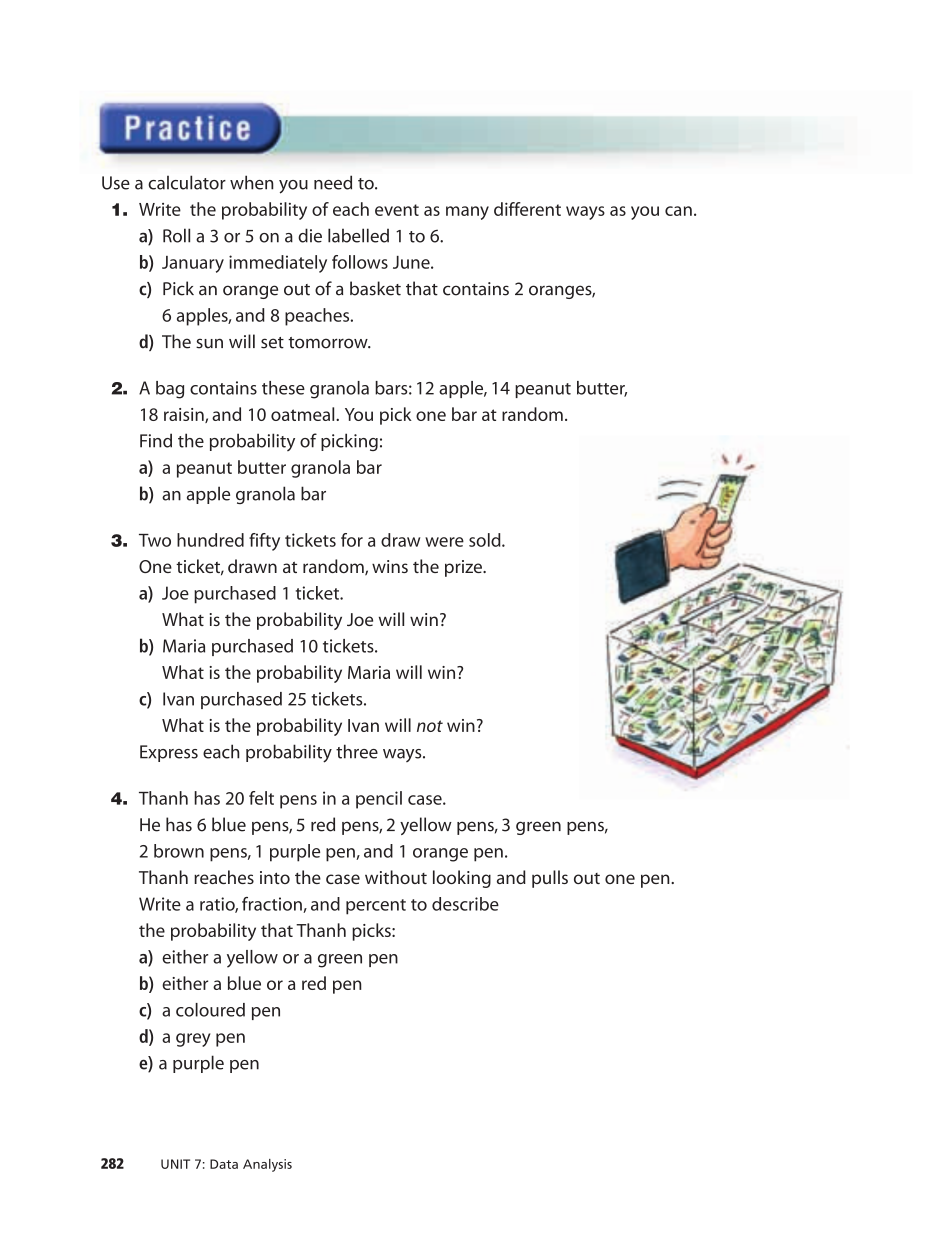 The image size is (952, 1233). Describe the element at coordinates (397, 210) in the screenshot. I see `event` at that location.
